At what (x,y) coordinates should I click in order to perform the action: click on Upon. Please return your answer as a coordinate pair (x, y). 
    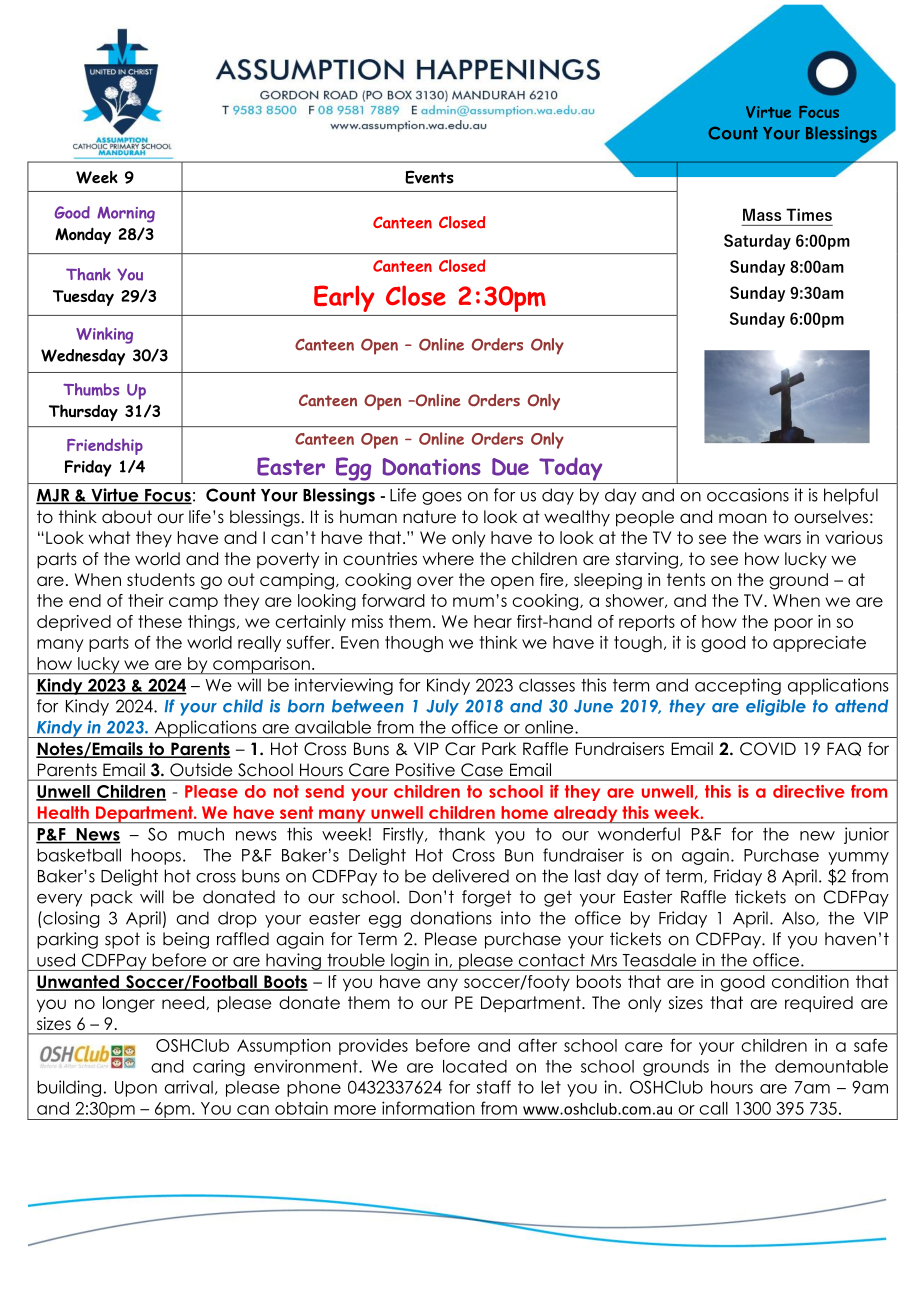
    Looking at the image, I should click on (136, 1089).
